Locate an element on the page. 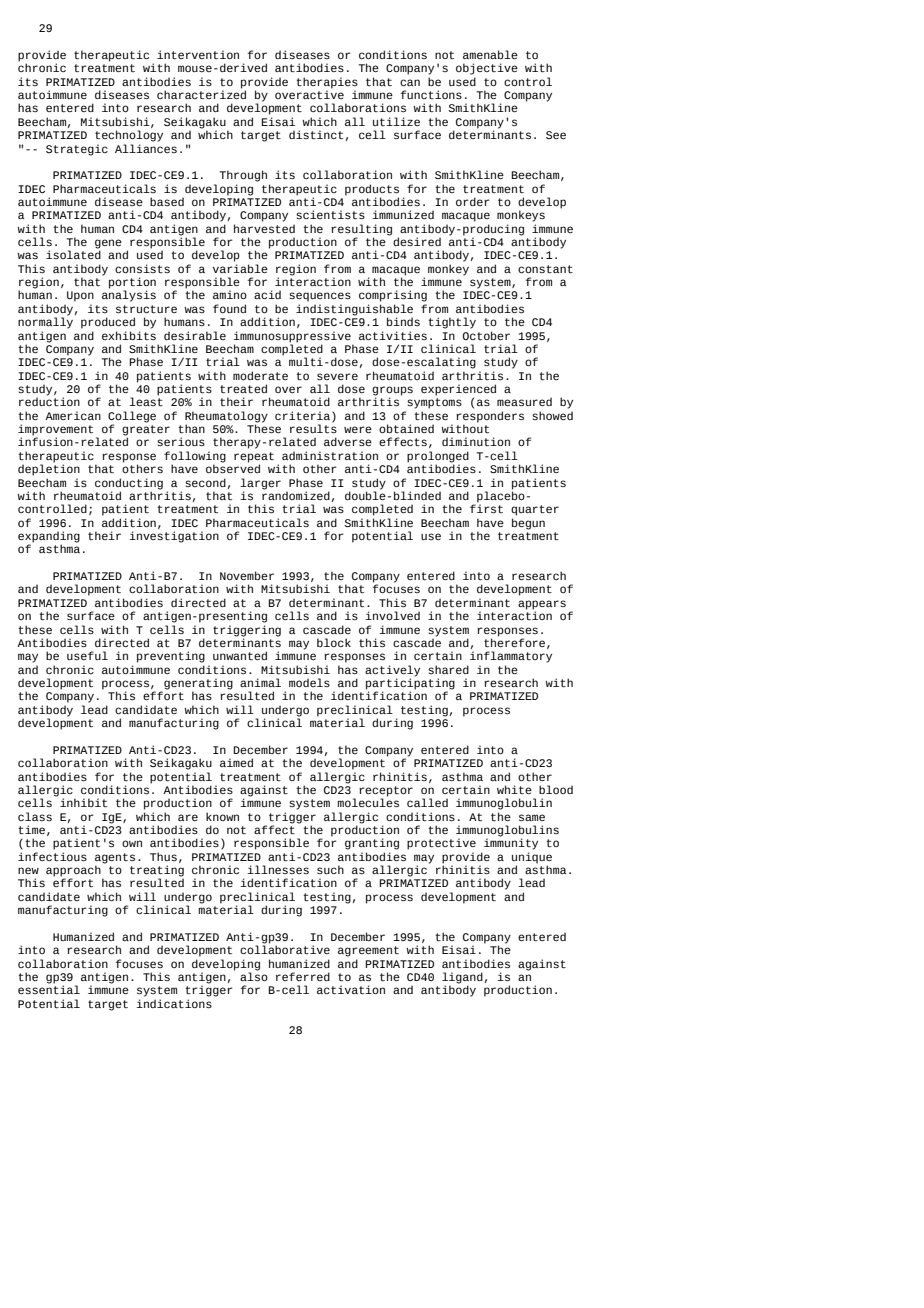 The image size is (924, 1308). expanding is located at coordinates (49, 538).
